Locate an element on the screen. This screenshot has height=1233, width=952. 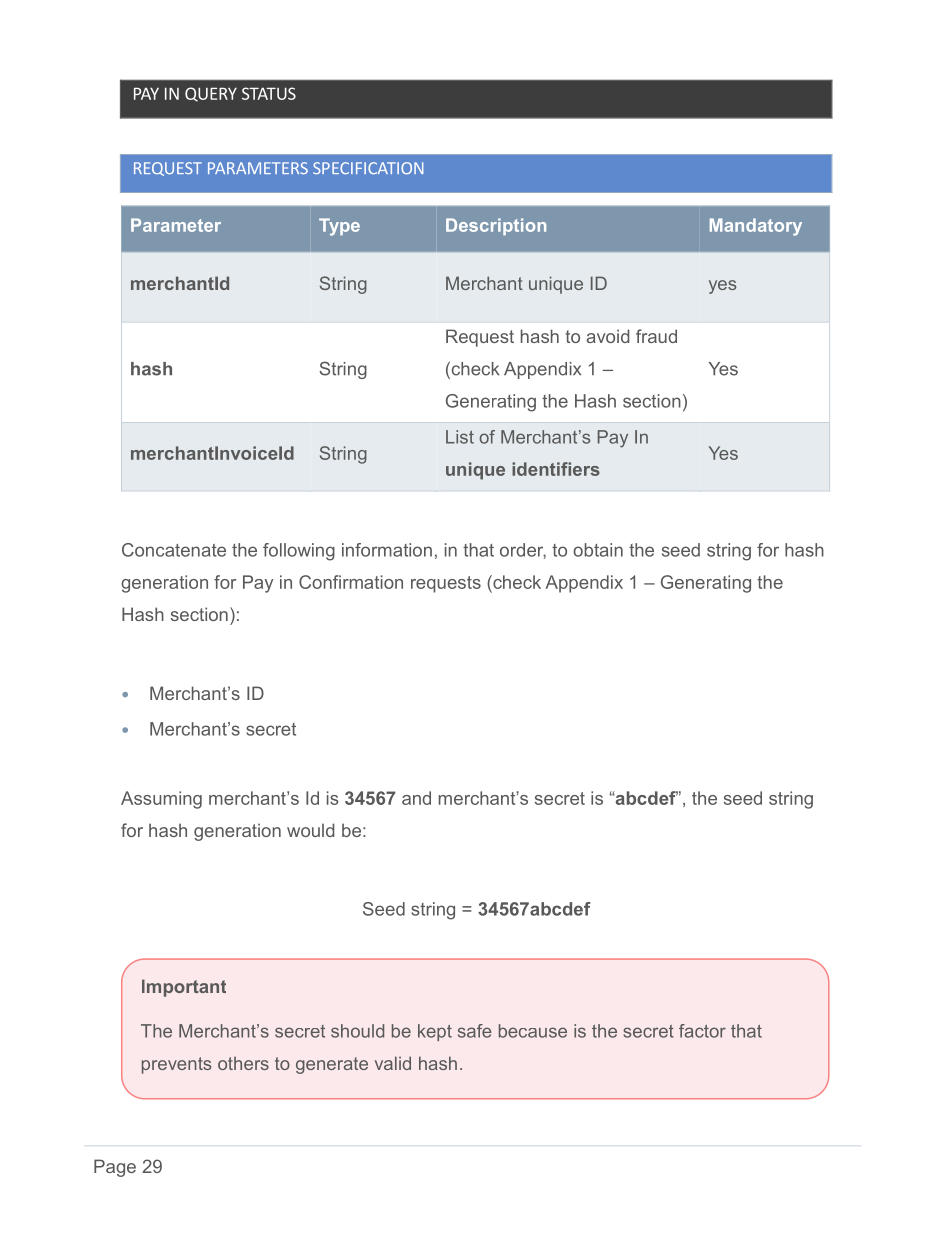
Mandatory is located at coordinates (756, 227).
